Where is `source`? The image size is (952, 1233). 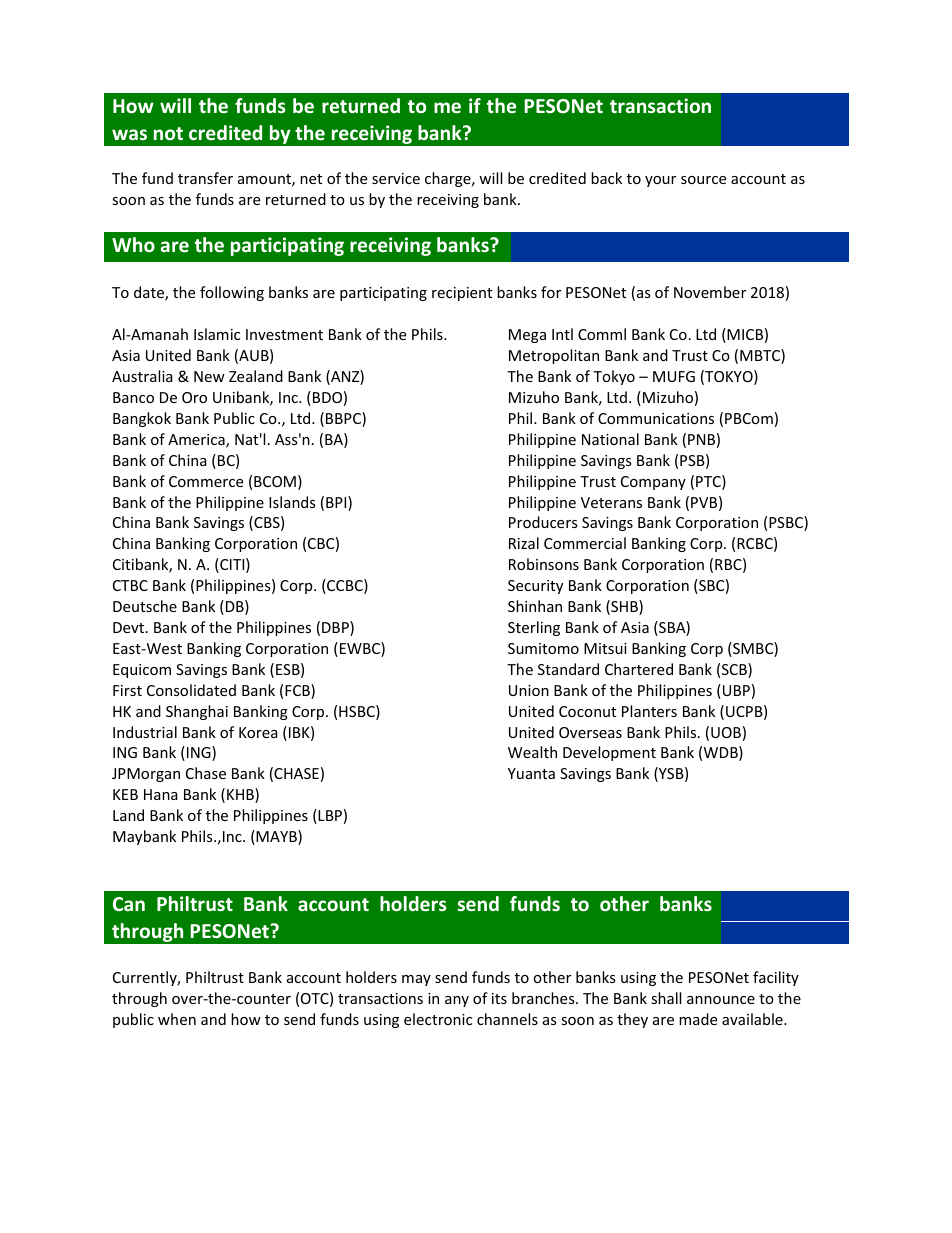
source is located at coordinates (703, 180).
